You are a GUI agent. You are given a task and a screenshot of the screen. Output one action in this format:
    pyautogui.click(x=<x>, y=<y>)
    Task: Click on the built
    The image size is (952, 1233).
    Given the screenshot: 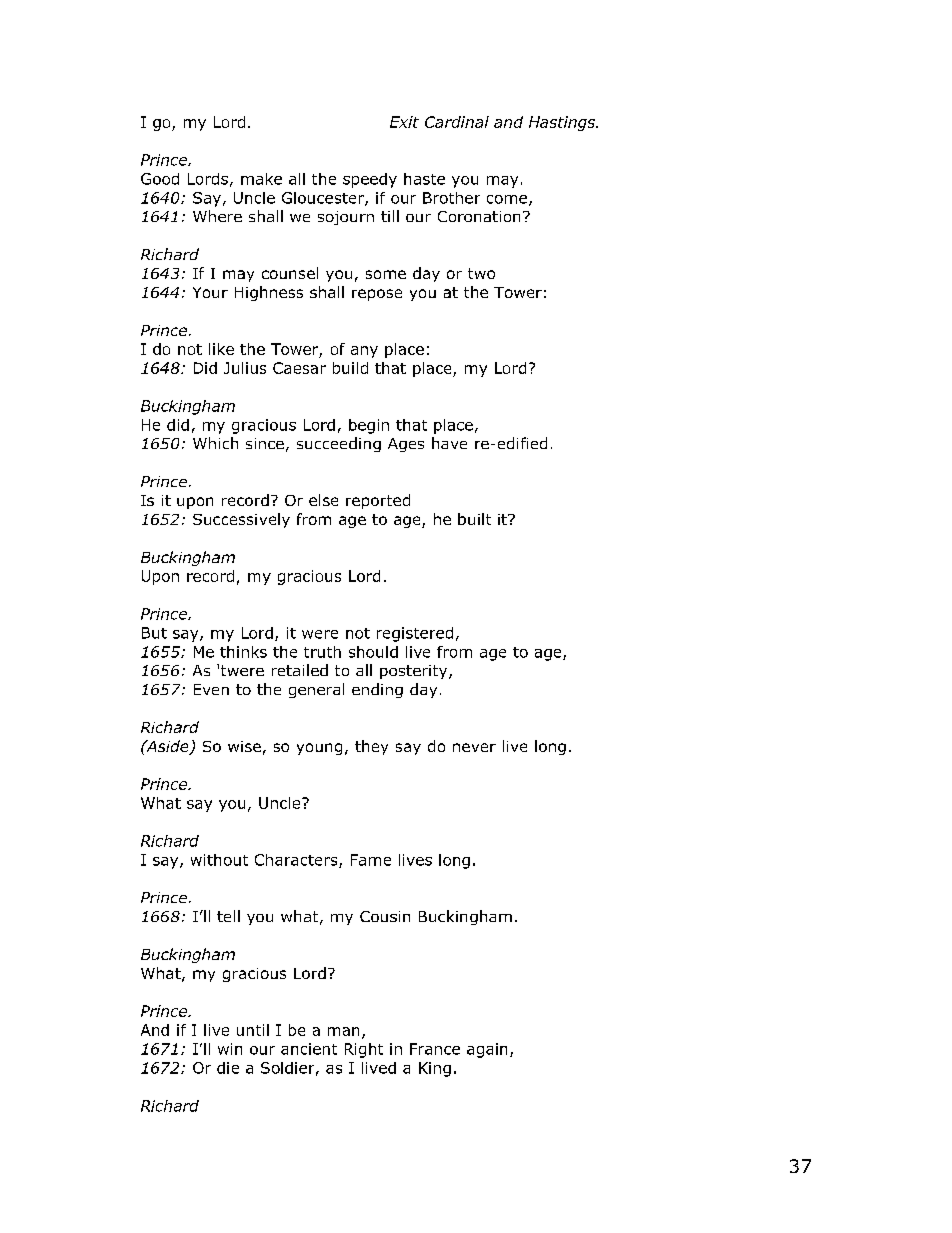 What is the action you would take?
    pyautogui.click(x=474, y=519)
